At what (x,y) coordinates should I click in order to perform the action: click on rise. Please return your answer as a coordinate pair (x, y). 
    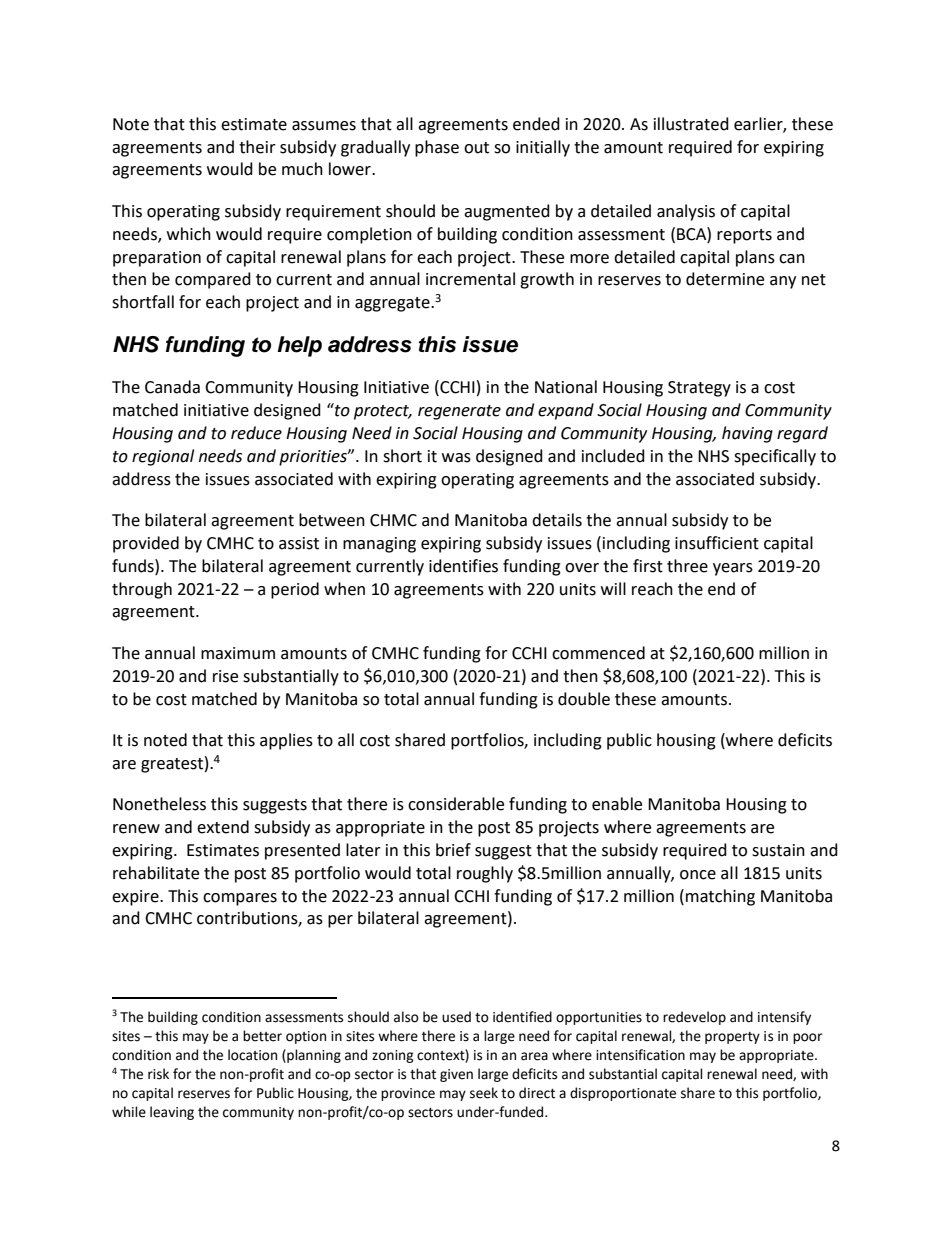
    Looking at the image, I should click on (225, 676).
